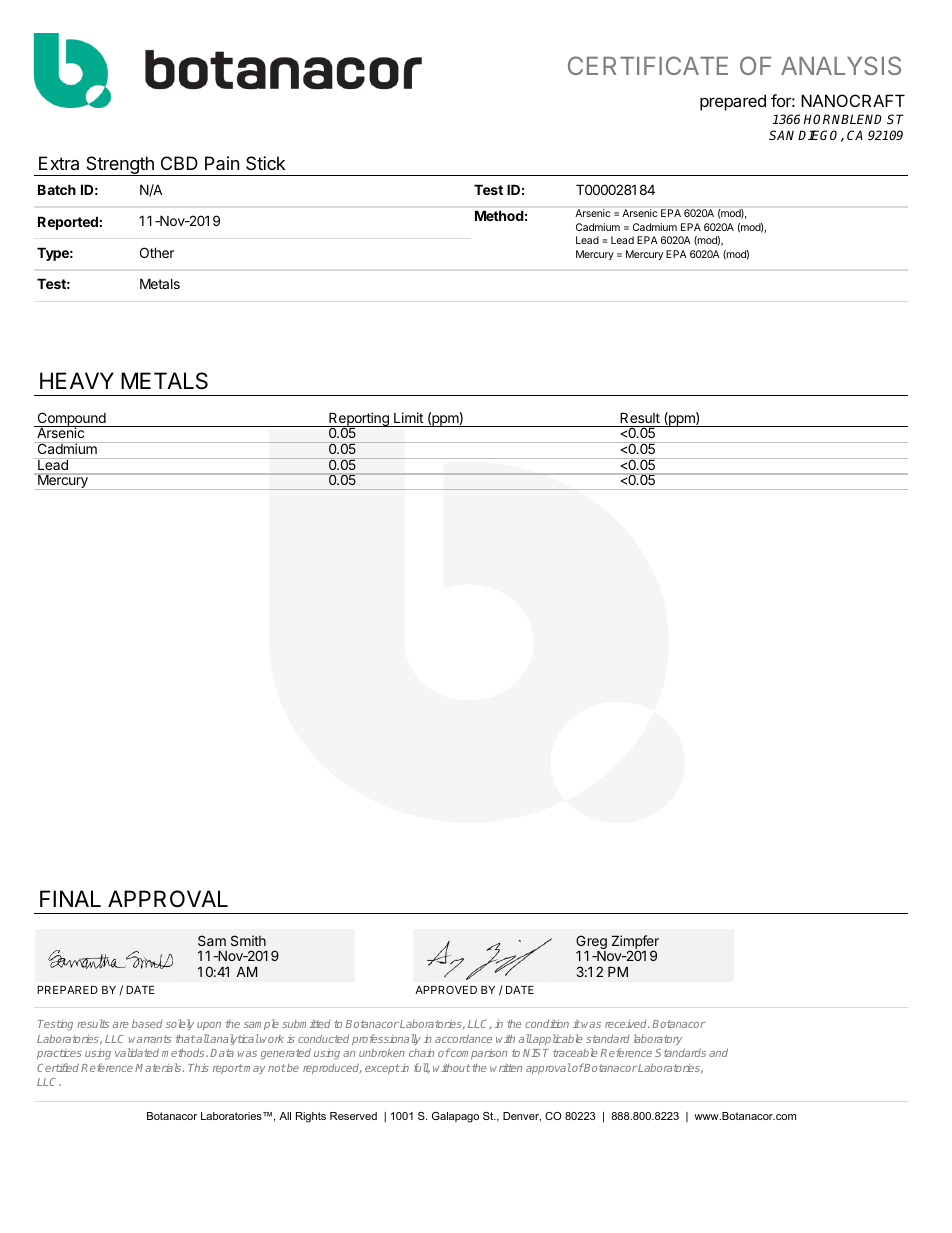 The height and width of the document is (1233, 952). I want to click on Limit, so click(408, 417).
